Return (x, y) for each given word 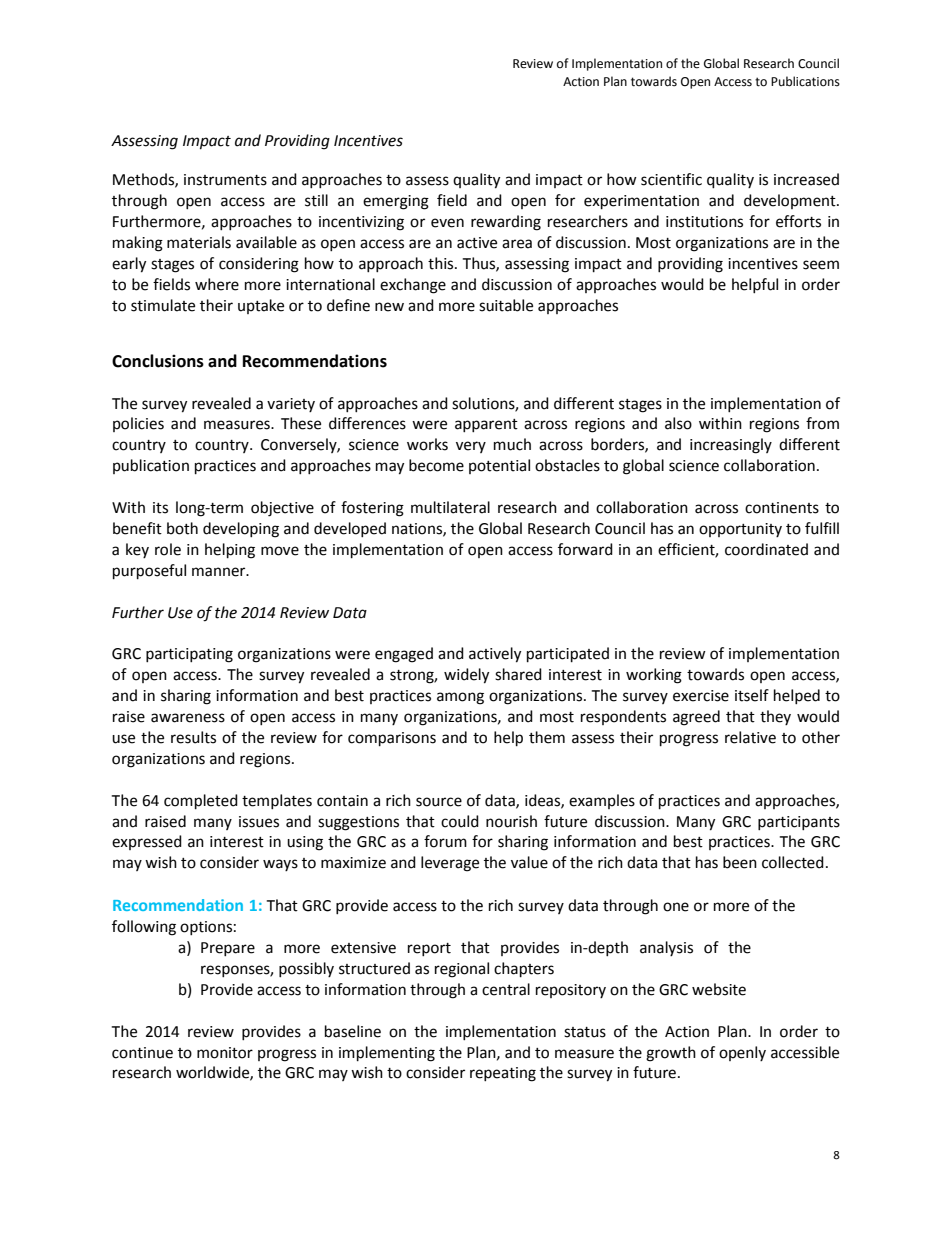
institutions (704, 222)
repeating (503, 1074)
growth (671, 1054)
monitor (225, 1053)
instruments (225, 180)
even (447, 223)
